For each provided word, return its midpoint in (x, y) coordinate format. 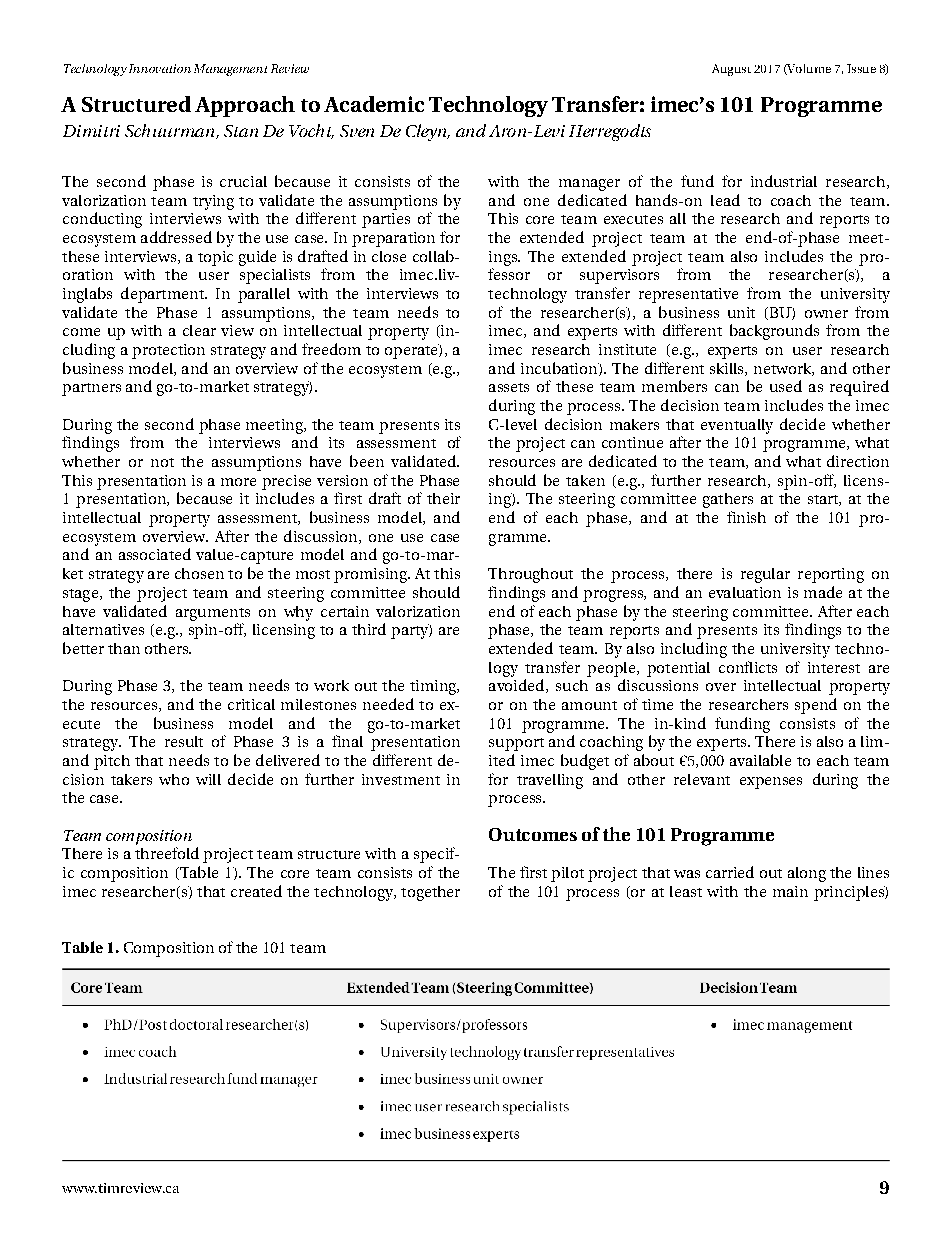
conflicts (748, 667)
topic (215, 258)
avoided (518, 686)
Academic (374, 104)
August (731, 70)
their (443, 498)
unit (741, 312)
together (430, 893)
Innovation (160, 68)
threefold (167, 853)
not (162, 462)
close (389, 256)
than (124, 648)
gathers (728, 500)
